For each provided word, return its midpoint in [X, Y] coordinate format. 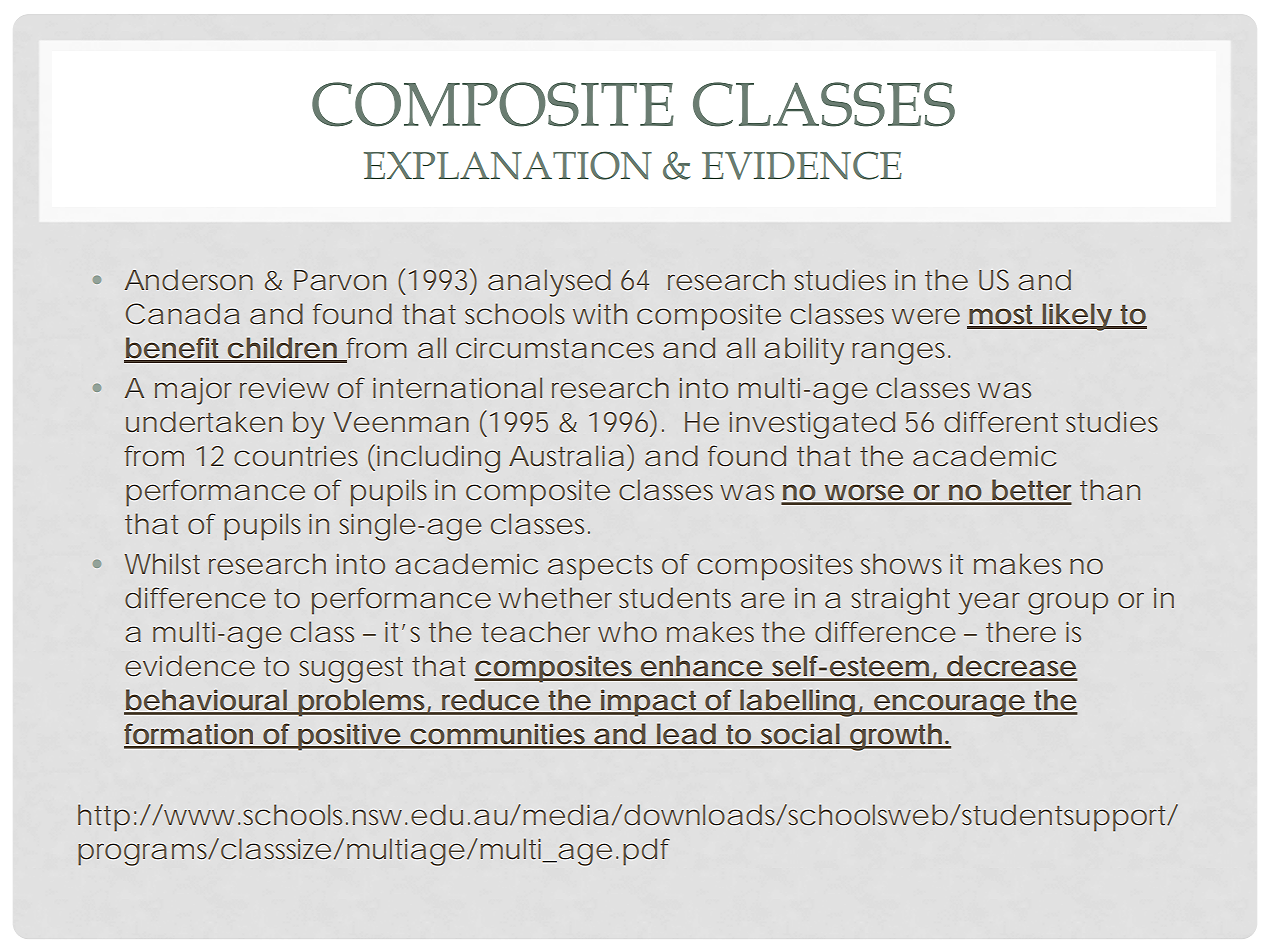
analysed [549, 283]
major [193, 391]
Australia [566, 455]
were [926, 316]
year [989, 603]
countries [296, 456]
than [1110, 489]
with [600, 313]
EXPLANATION [508, 165]
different [1001, 421]
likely [1078, 317]
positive [350, 737]
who [627, 631]
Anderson [189, 279]
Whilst [162, 563]
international [457, 387]
